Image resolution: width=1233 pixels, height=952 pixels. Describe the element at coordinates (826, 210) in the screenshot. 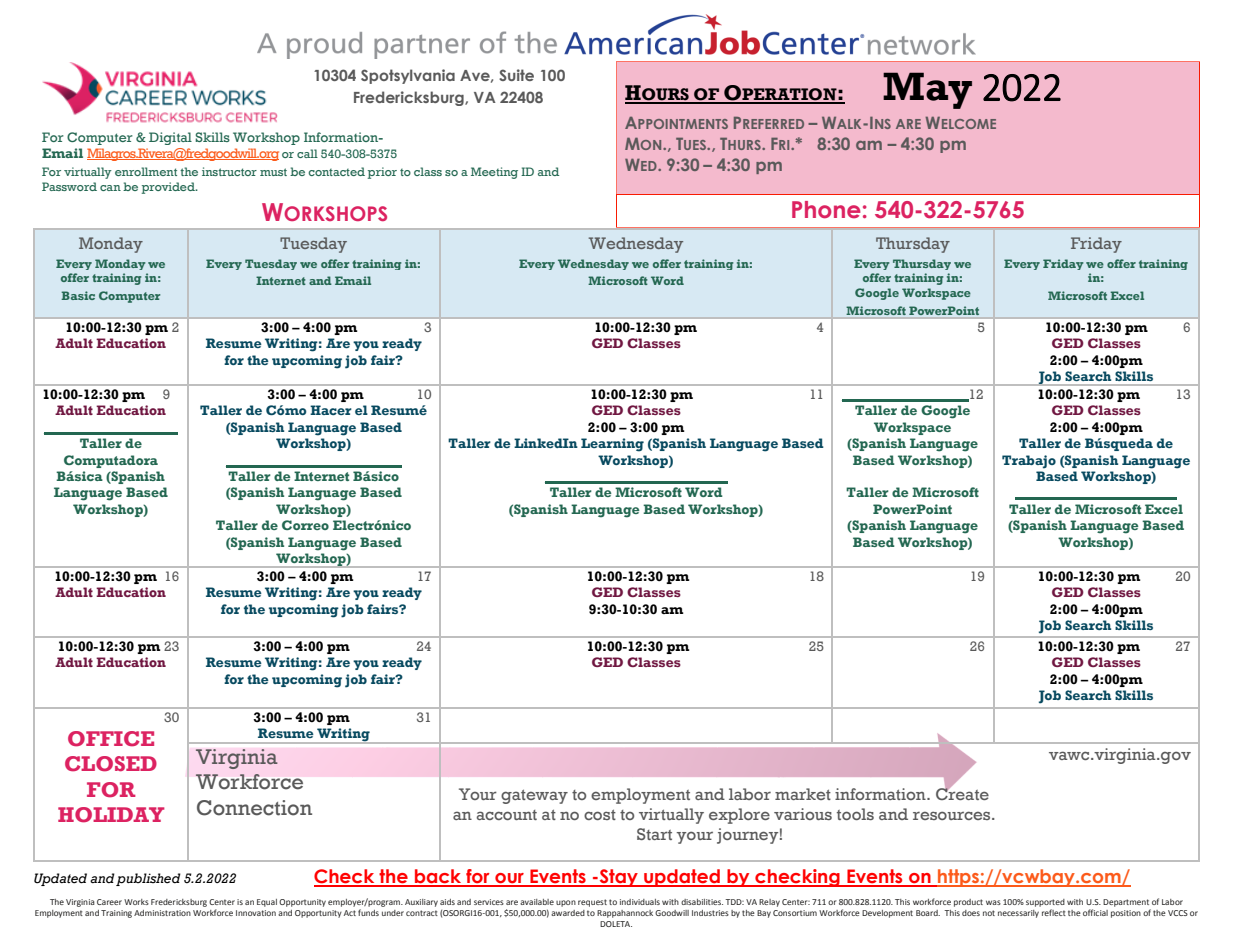

I see `Phone` at that location.
